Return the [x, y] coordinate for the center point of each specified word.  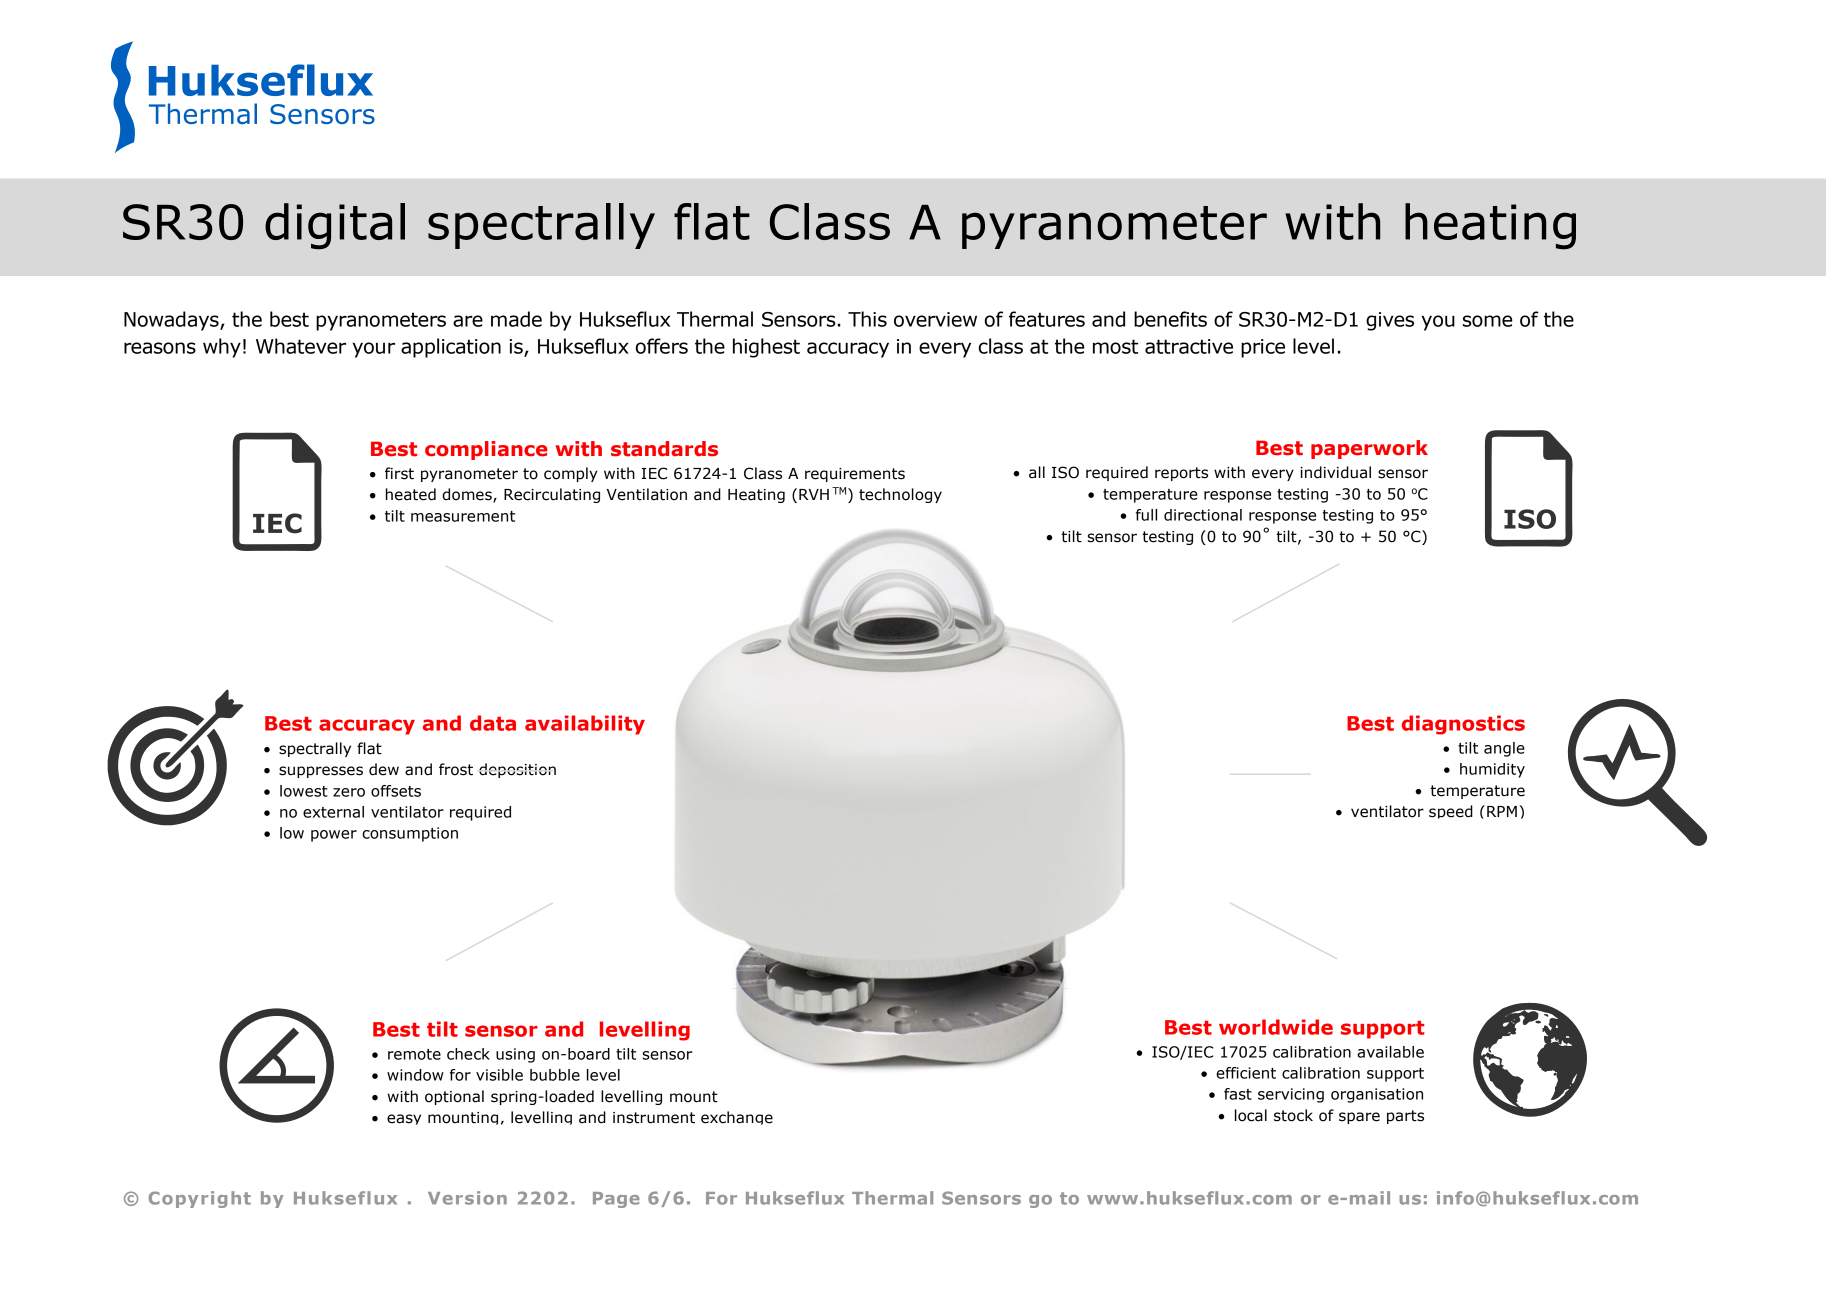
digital [335, 226]
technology [900, 495]
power [334, 836]
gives [1390, 321]
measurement [463, 516]
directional [1203, 515]
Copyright [200, 1199]
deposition [517, 770]
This [867, 319]
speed [1451, 812]
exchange [737, 1118]
